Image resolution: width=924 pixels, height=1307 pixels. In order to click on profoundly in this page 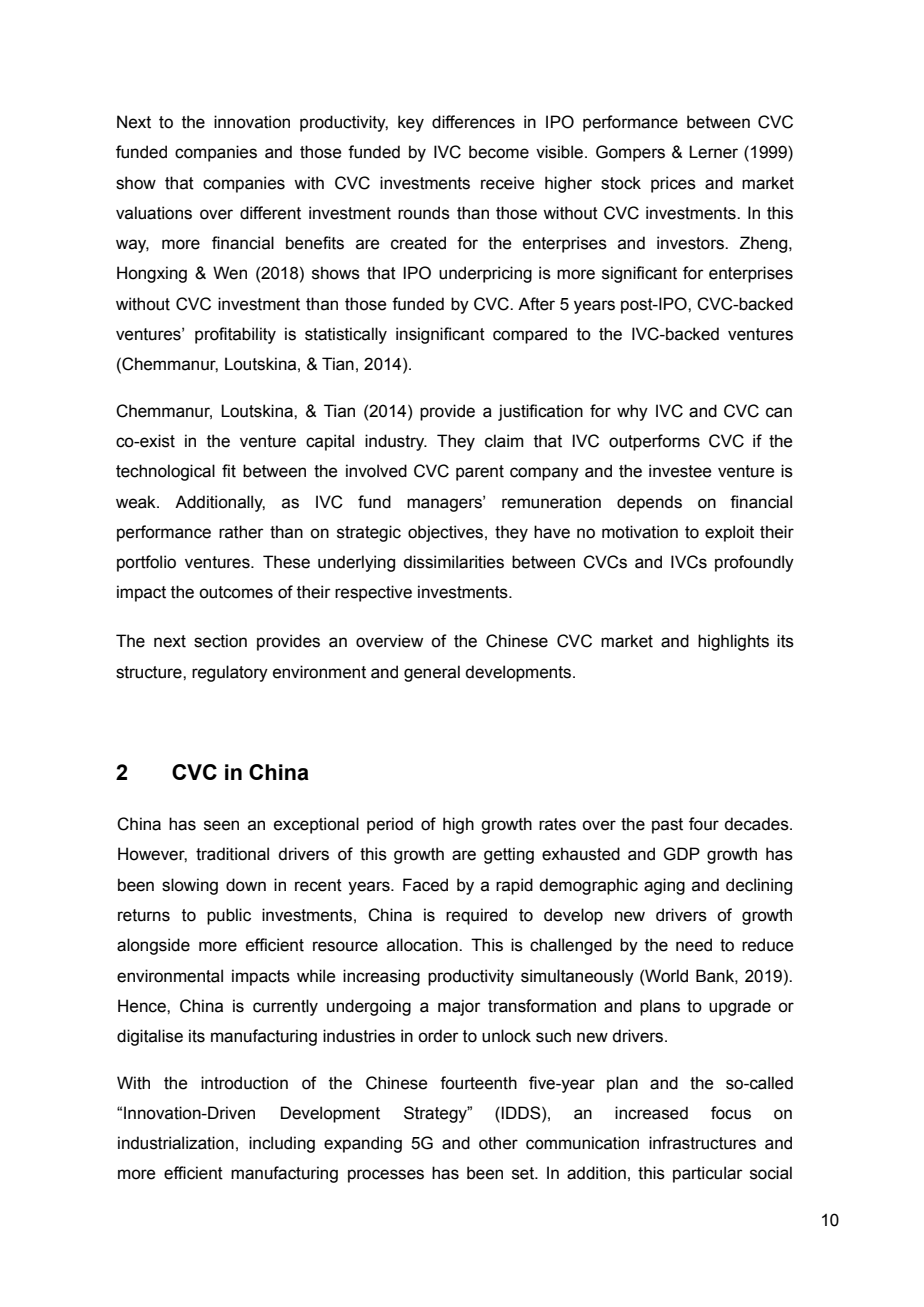, I will do `click(754, 563)`.
